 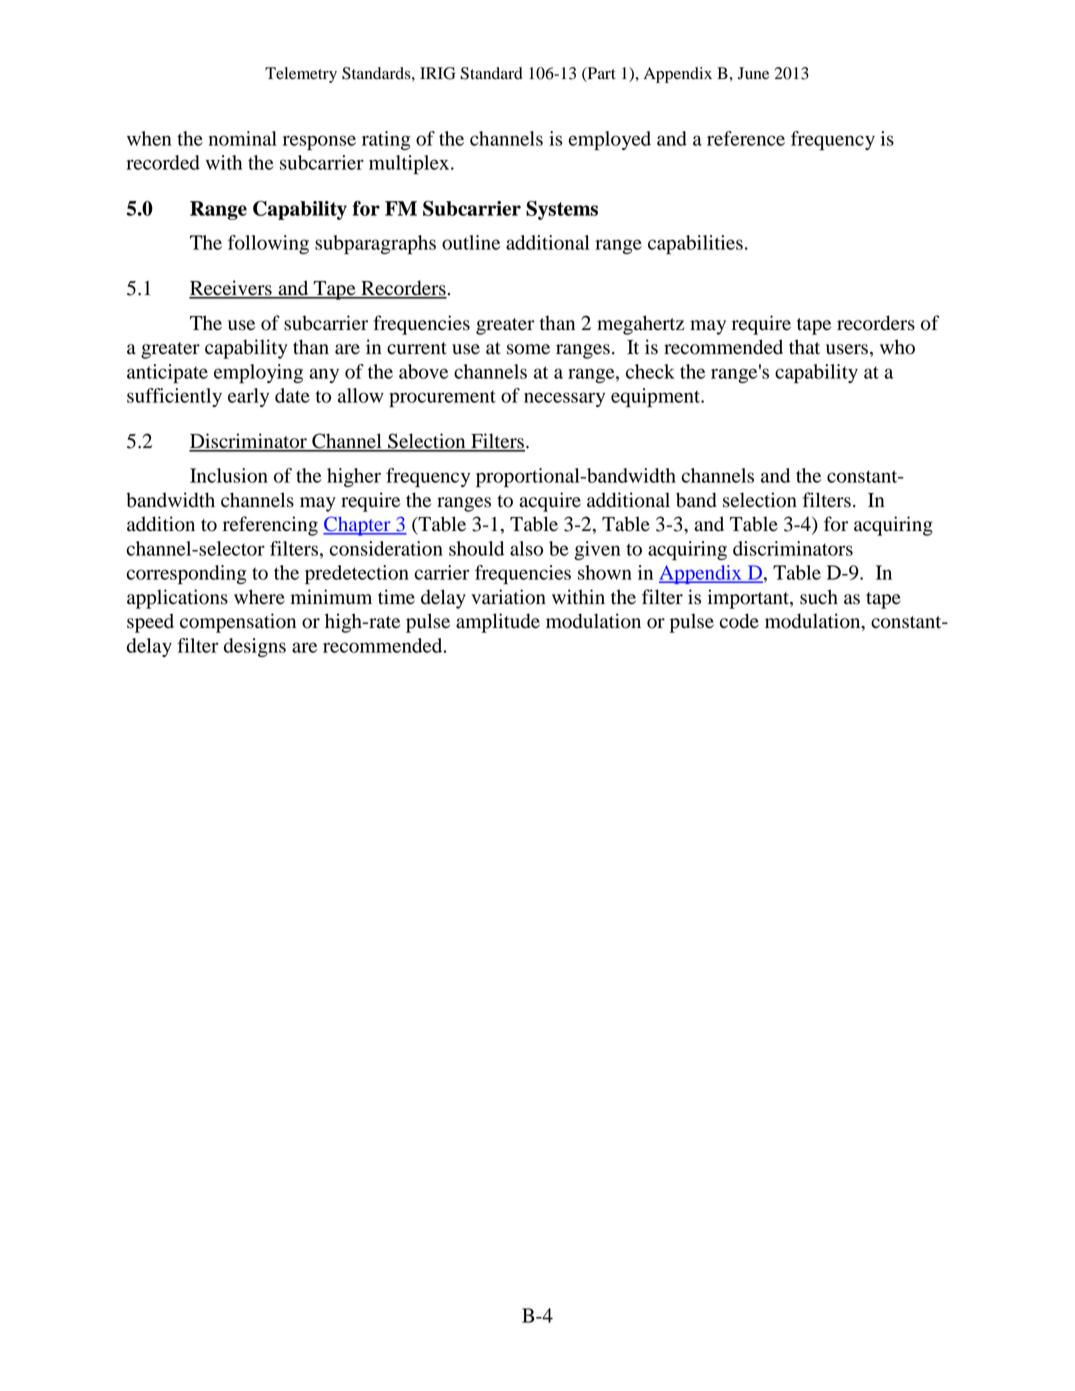 I want to click on employed, so click(x=610, y=141).
